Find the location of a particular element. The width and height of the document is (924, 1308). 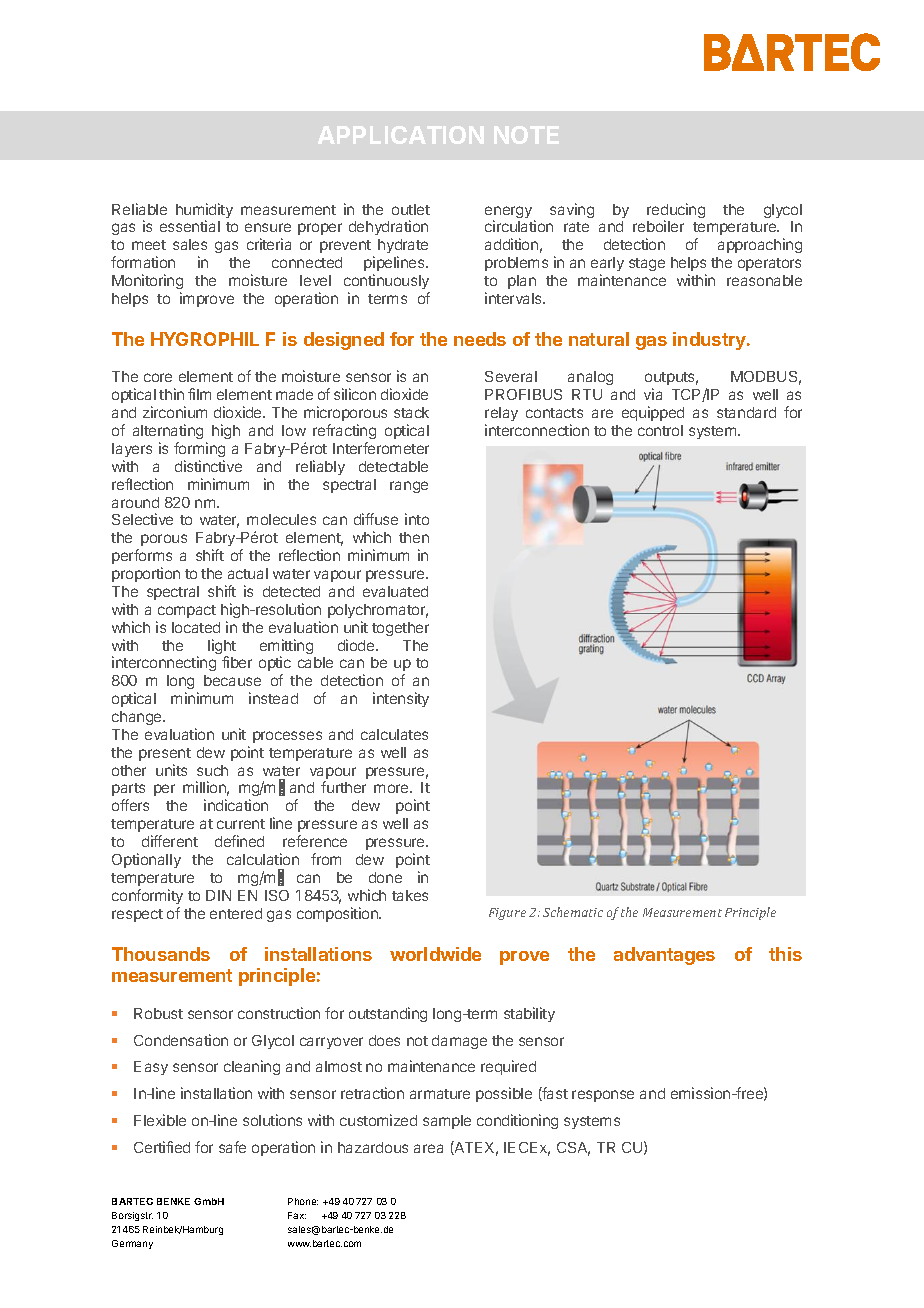

calculates is located at coordinates (394, 734).
